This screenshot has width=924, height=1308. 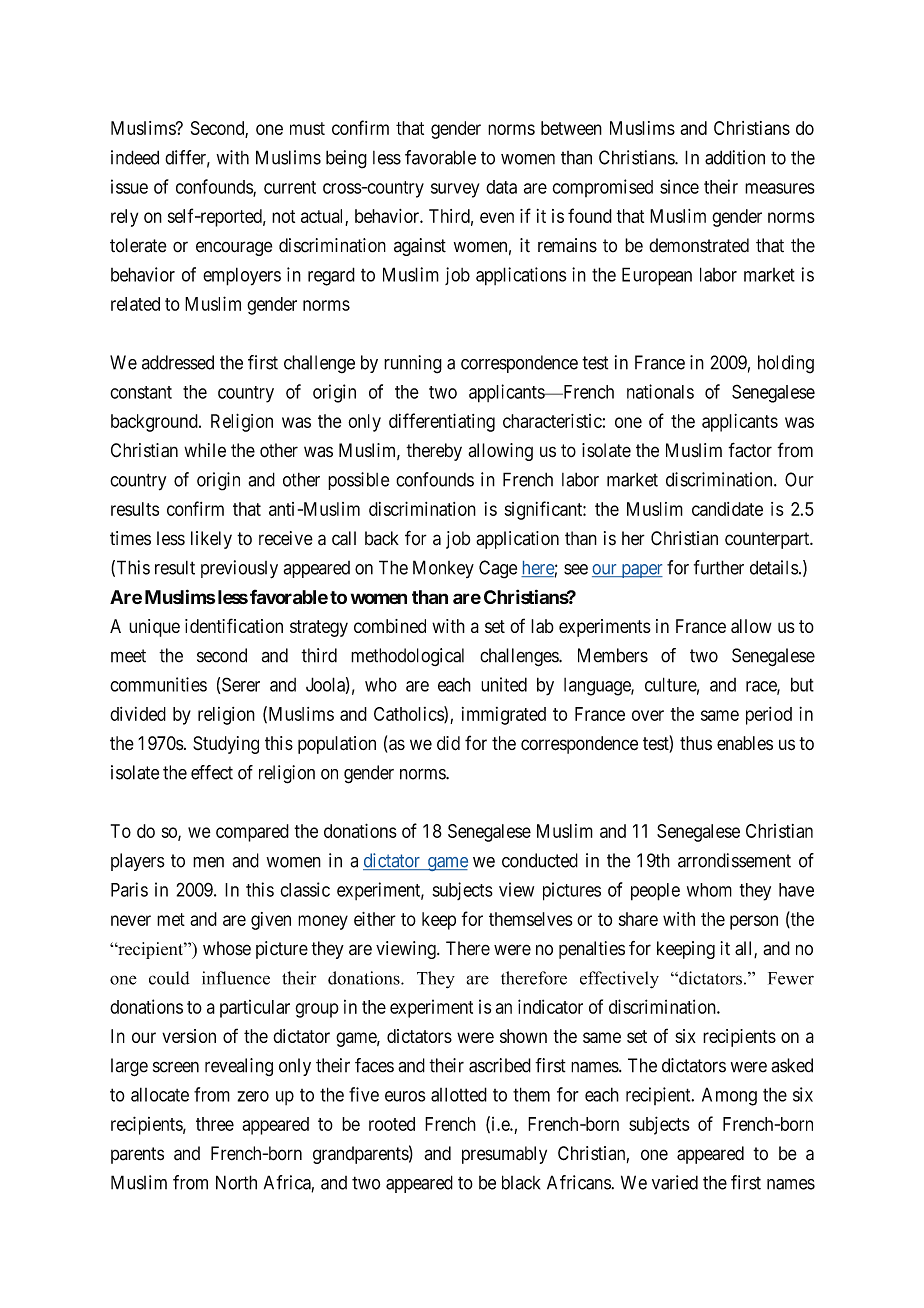 I want to click on survey, so click(x=455, y=190).
